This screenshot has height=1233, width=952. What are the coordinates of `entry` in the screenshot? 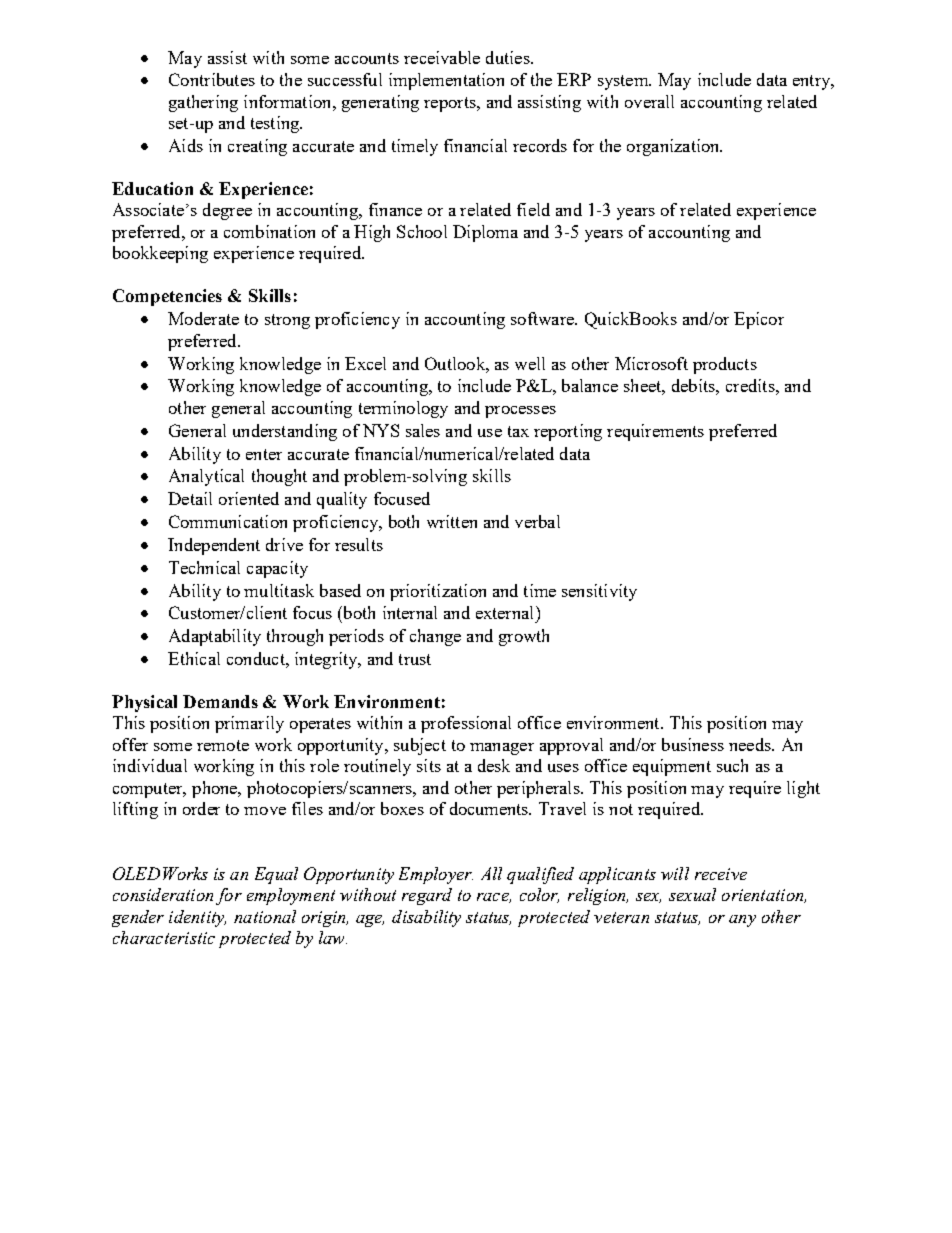 It's located at (813, 82).
